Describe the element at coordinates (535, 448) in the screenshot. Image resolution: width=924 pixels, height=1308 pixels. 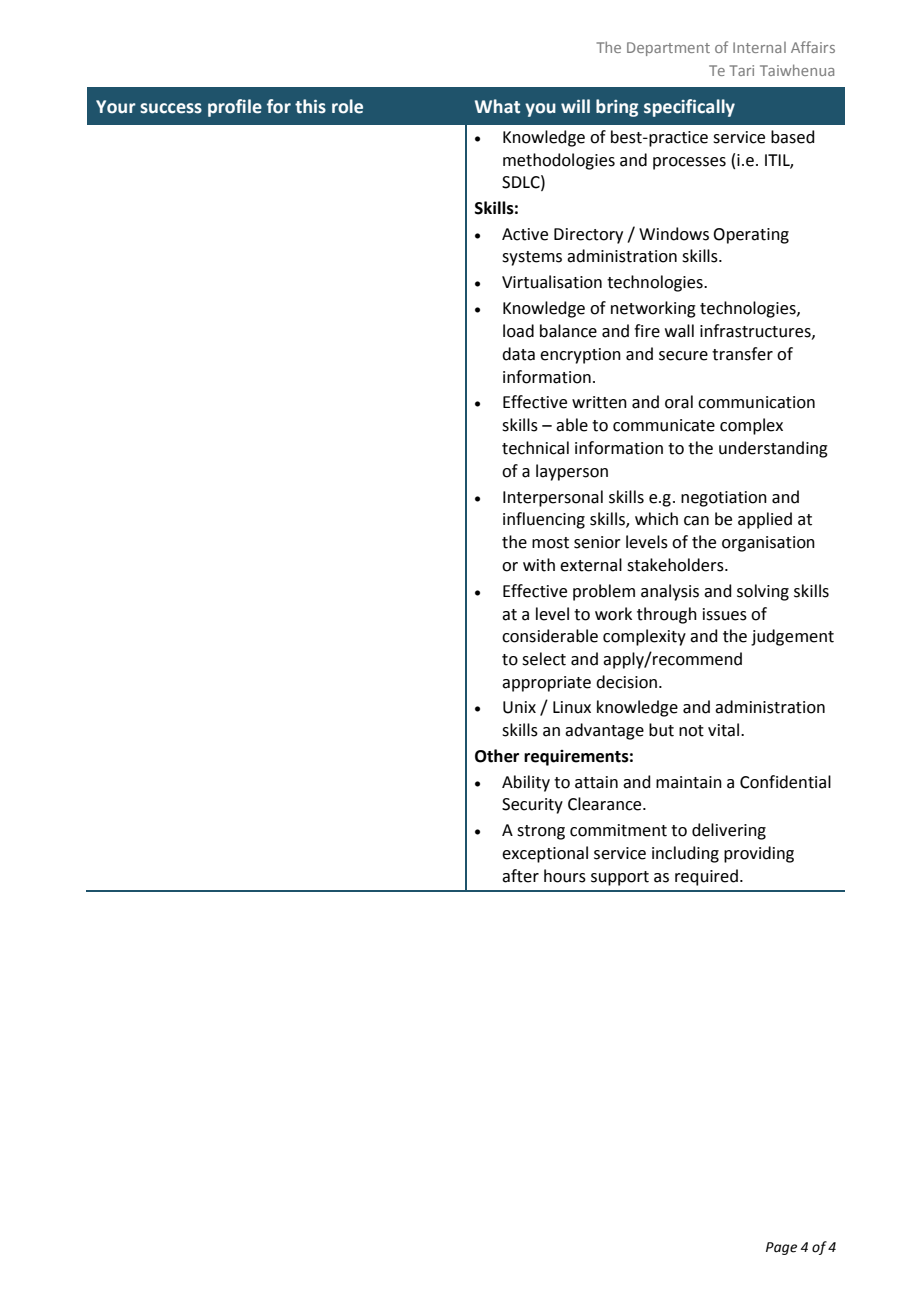
I see `technical` at that location.
